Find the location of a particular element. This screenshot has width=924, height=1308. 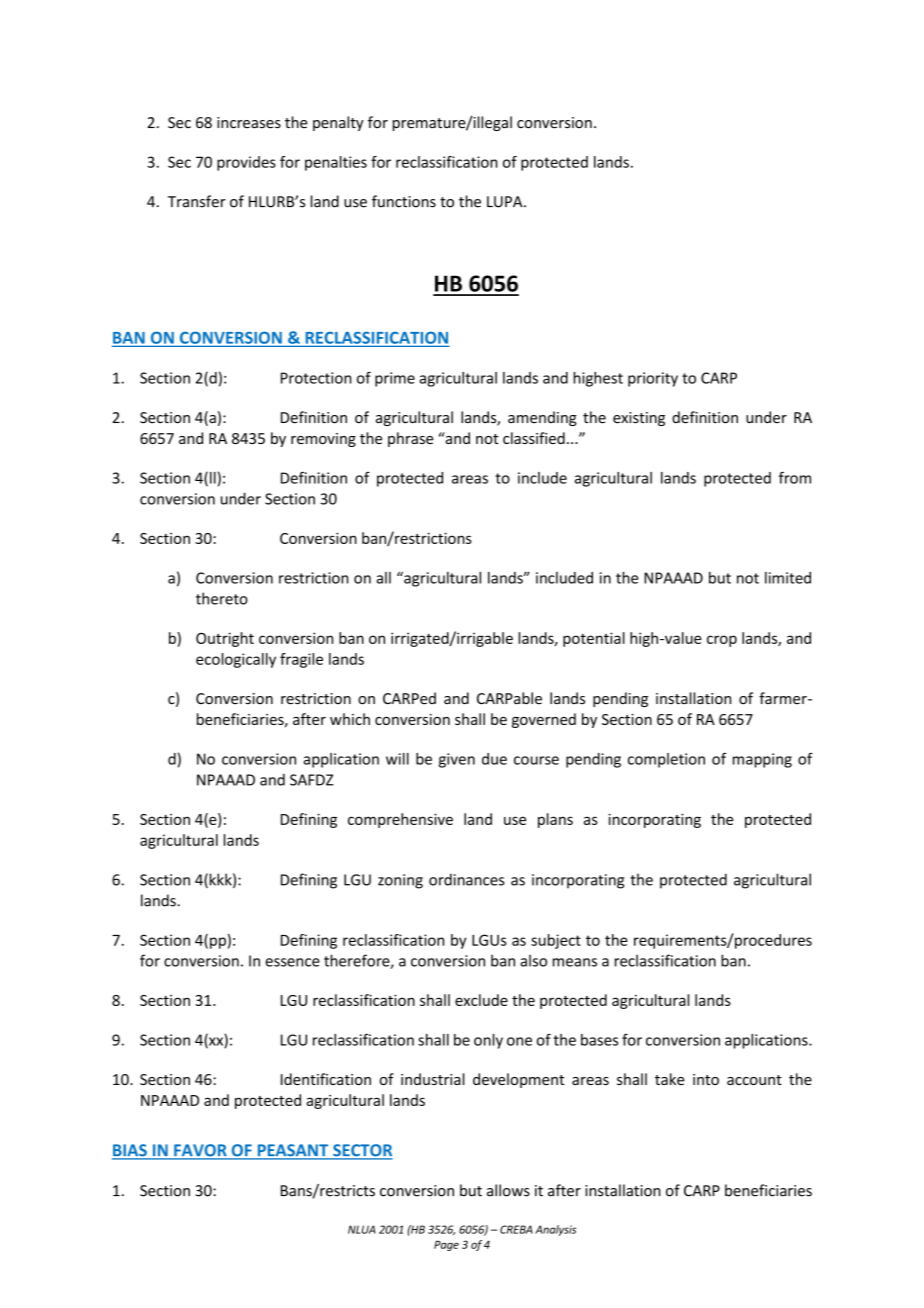

LUPA is located at coordinates (506, 202).
